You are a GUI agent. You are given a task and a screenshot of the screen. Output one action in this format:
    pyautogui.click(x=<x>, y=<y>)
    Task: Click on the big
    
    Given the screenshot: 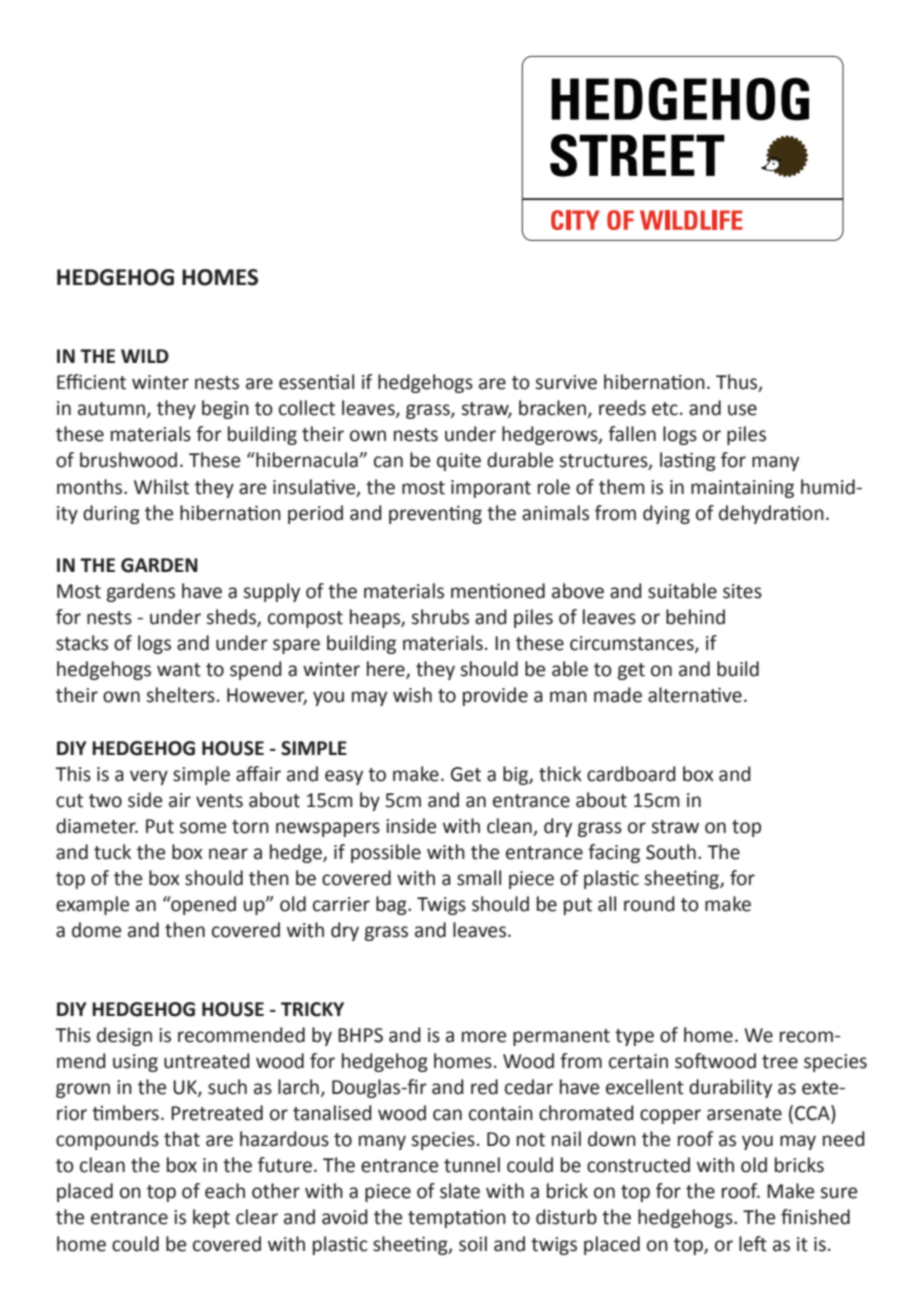 What is the action you would take?
    pyautogui.click(x=516, y=775)
